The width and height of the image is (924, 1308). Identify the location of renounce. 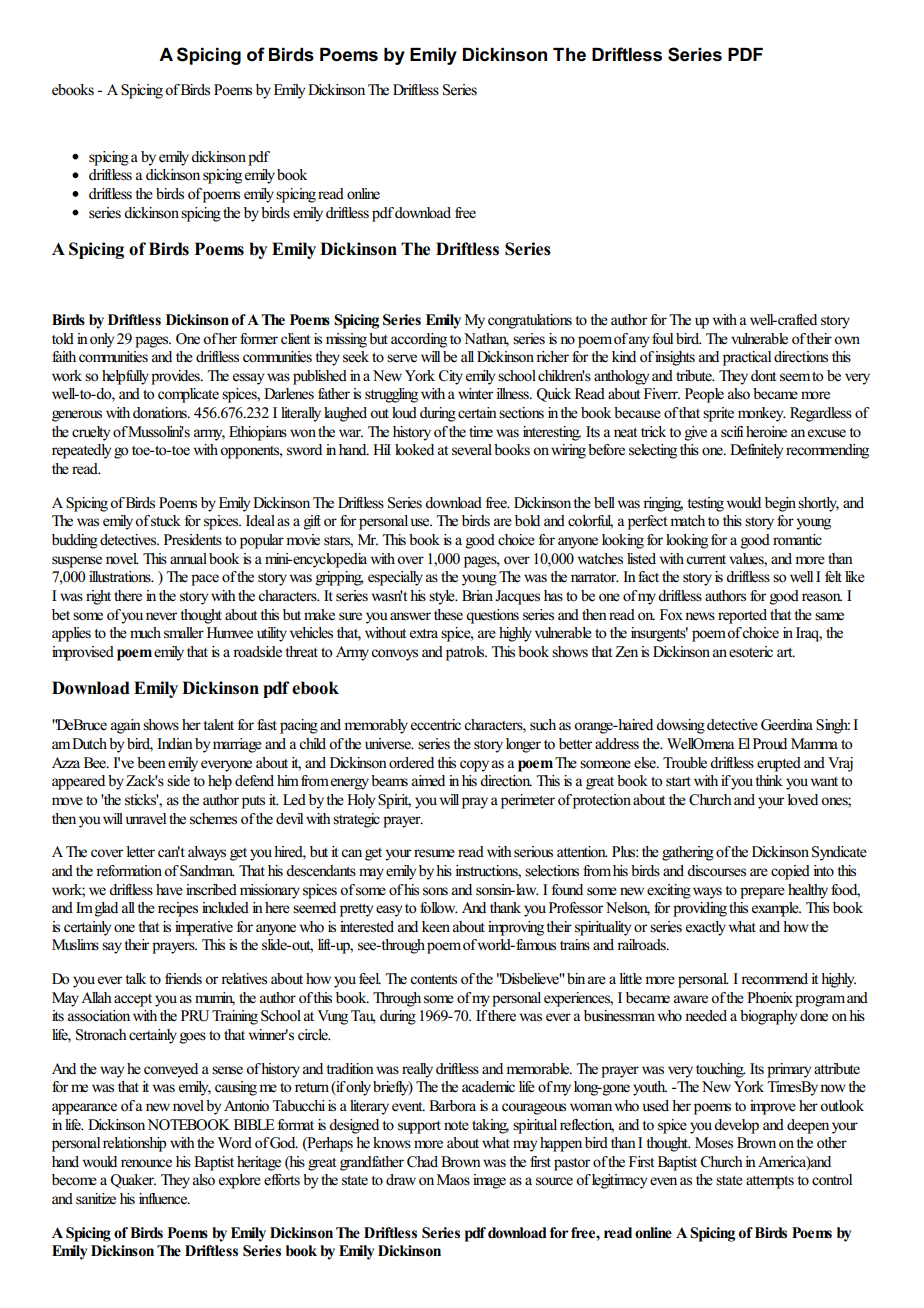
(146, 1163).
